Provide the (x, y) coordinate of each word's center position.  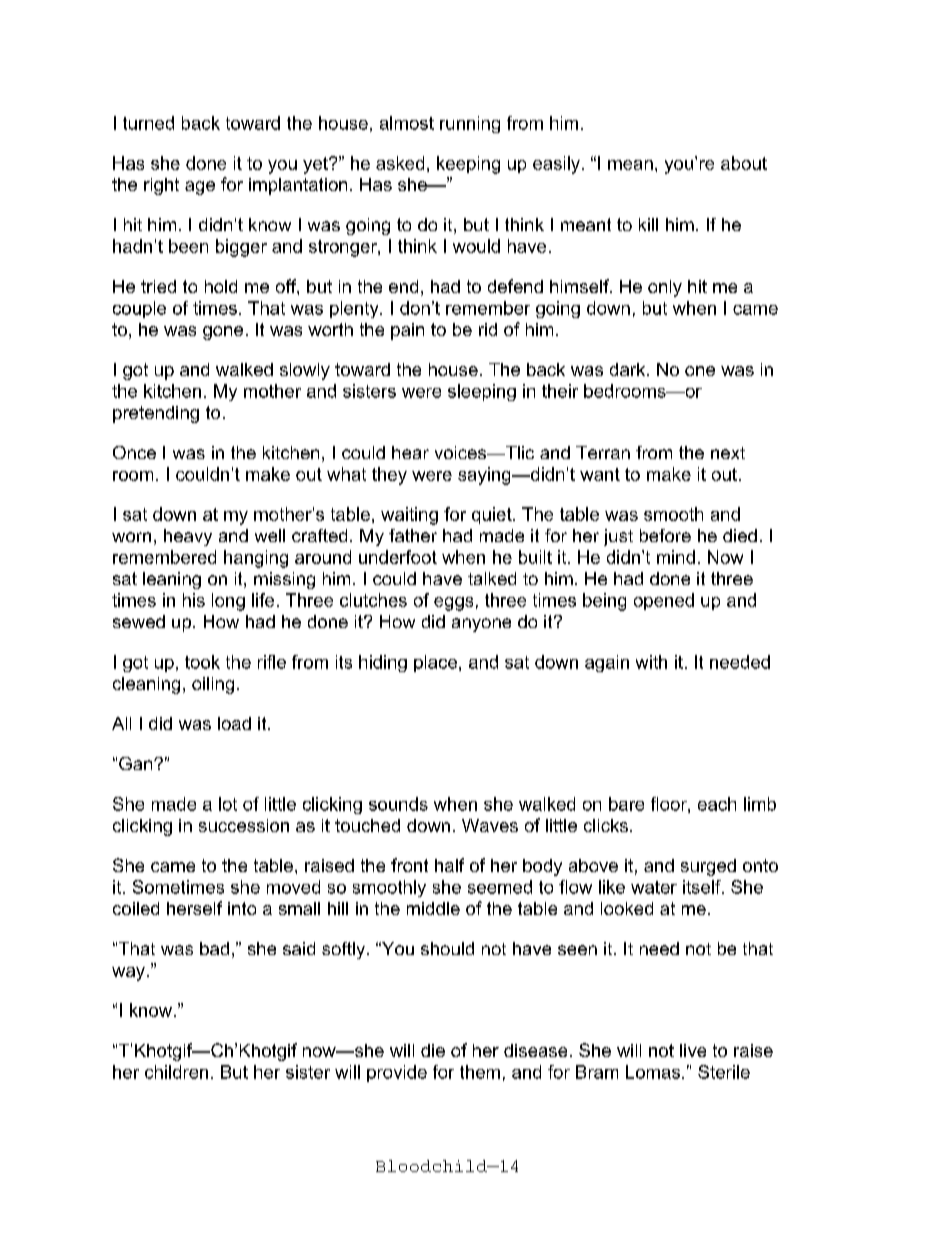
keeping (468, 165)
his (194, 600)
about (744, 163)
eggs (453, 604)
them (480, 1072)
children (176, 1072)
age (200, 188)
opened (664, 601)
